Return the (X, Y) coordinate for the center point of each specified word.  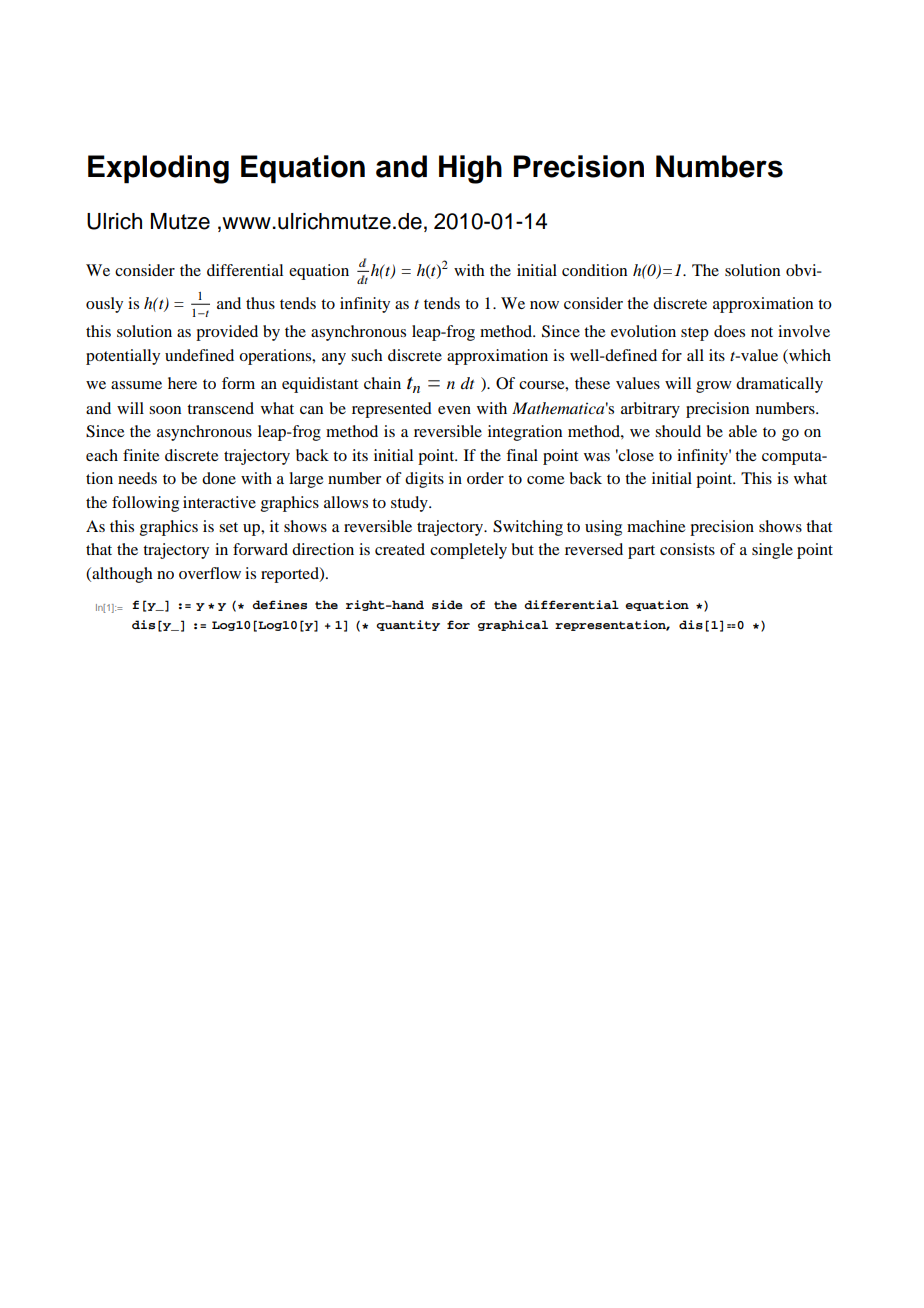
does (729, 331)
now (544, 305)
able (743, 431)
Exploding (158, 169)
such (367, 355)
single (772, 551)
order (485, 478)
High (470, 169)
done (219, 478)
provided (227, 333)
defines (279, 605)
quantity (408, 625)
